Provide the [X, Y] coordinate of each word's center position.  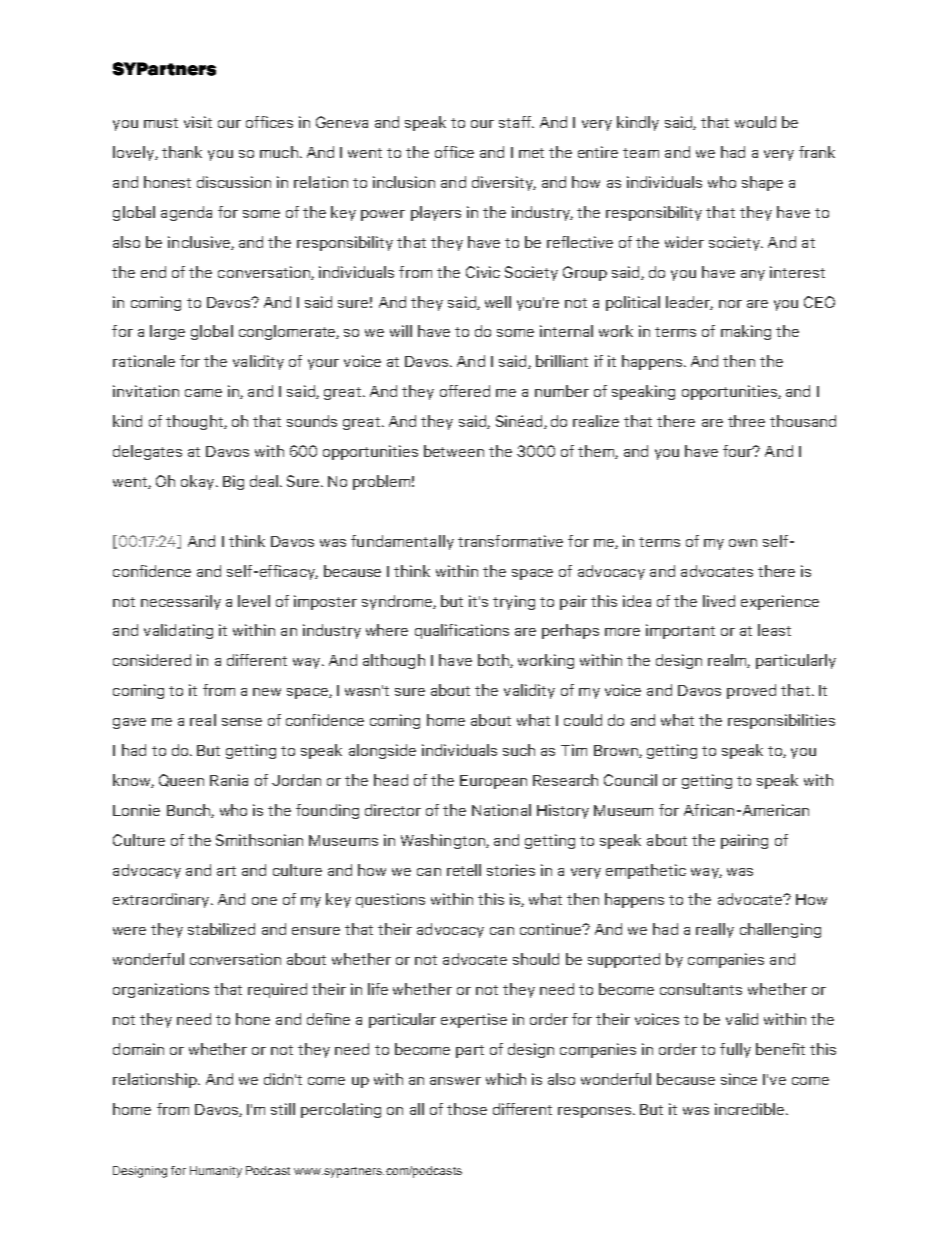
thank [182, 152]
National [501, 810]
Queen [181, 780]
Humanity [216, 1172]
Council [630, 780]
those [467, 1109]
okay [199, 482]
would [755, 122]
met [531, 153]
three [746, 421]
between [454, 451]
